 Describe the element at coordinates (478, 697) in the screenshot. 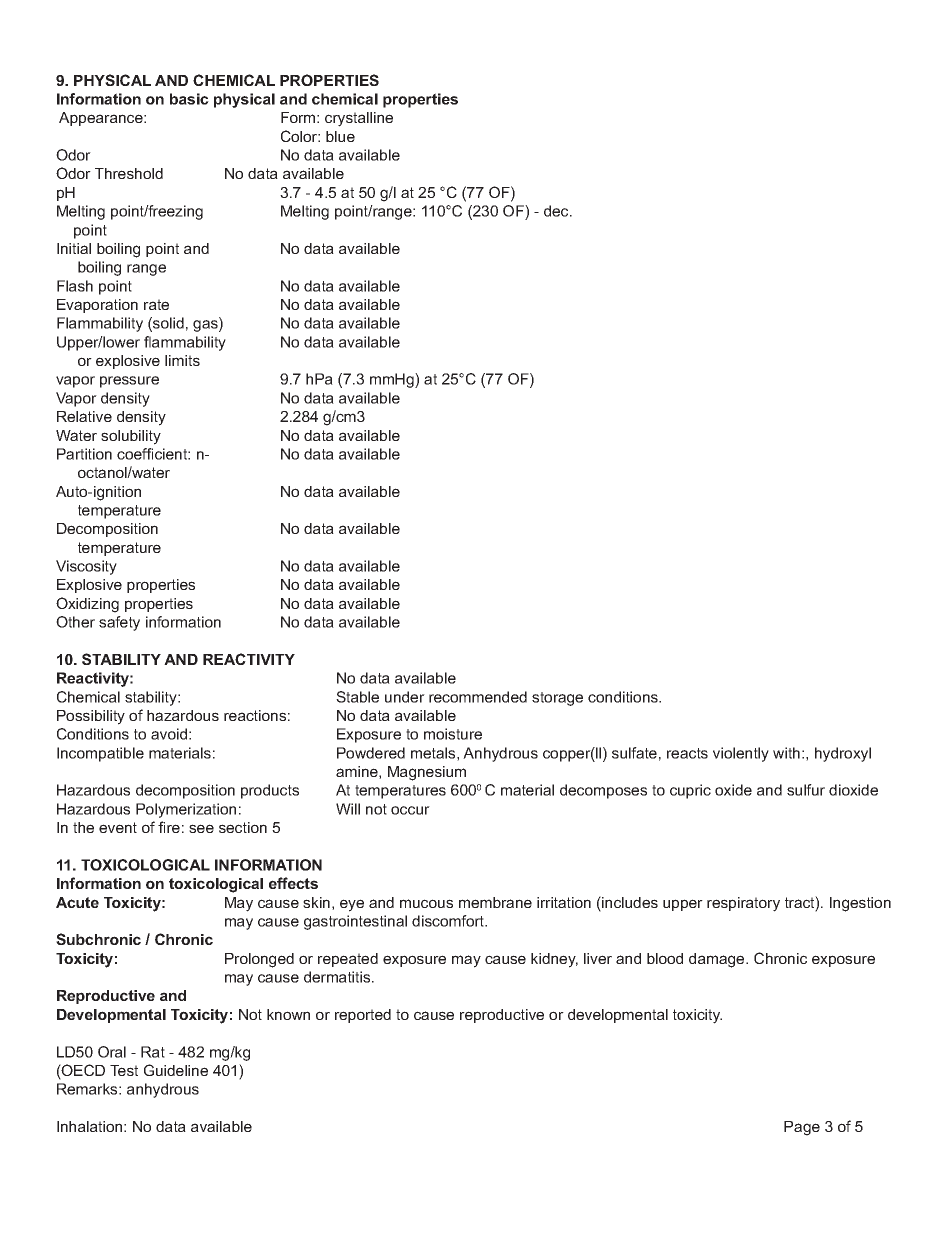

I see `recommended` at that location.
